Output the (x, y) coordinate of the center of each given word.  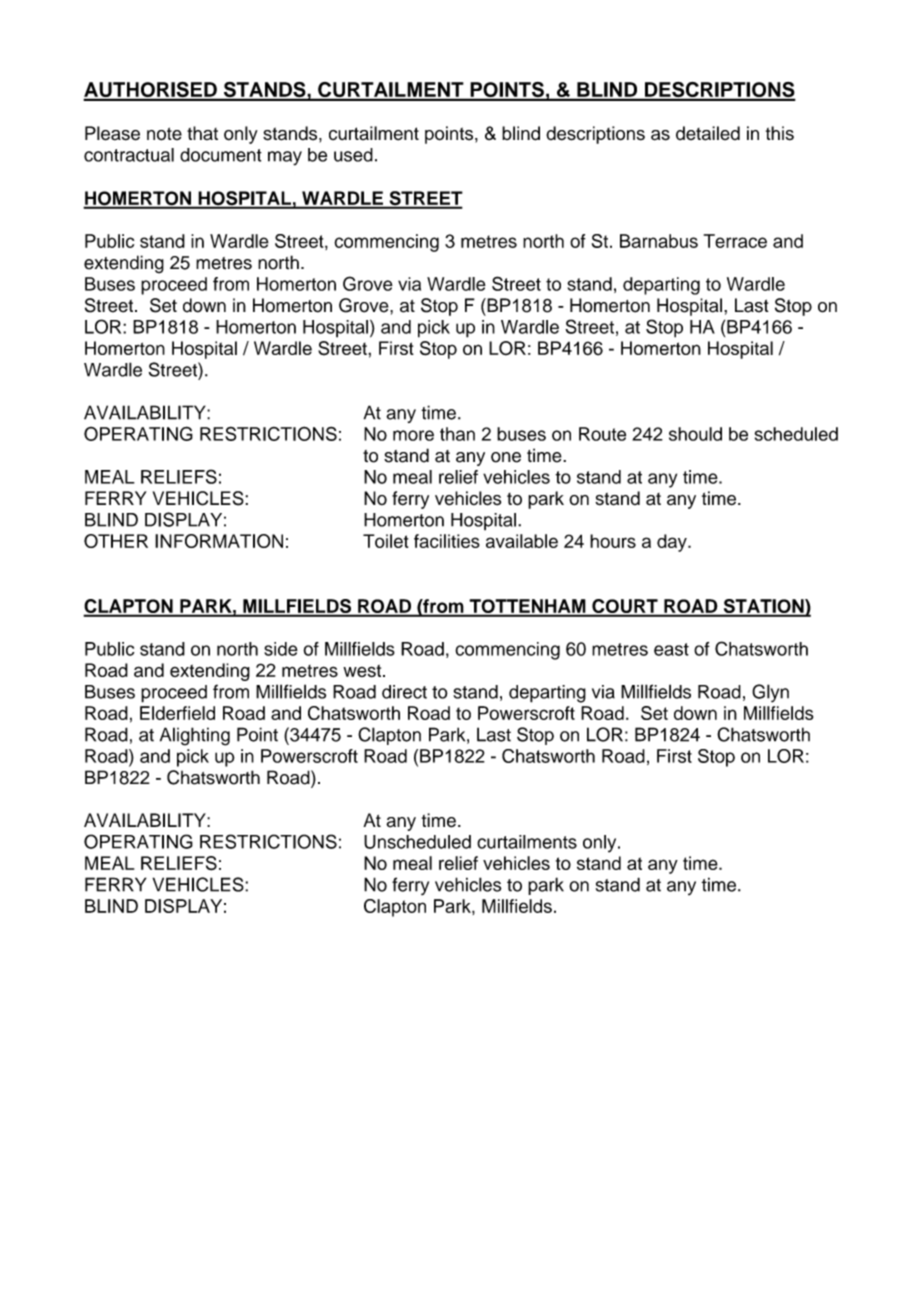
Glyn (770, 693)
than (457, 434)
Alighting (195, 736)
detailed (708, 133)
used (353, 155)
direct (404, 692)
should (695, 434)
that (202, 133)
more (413, 435)
